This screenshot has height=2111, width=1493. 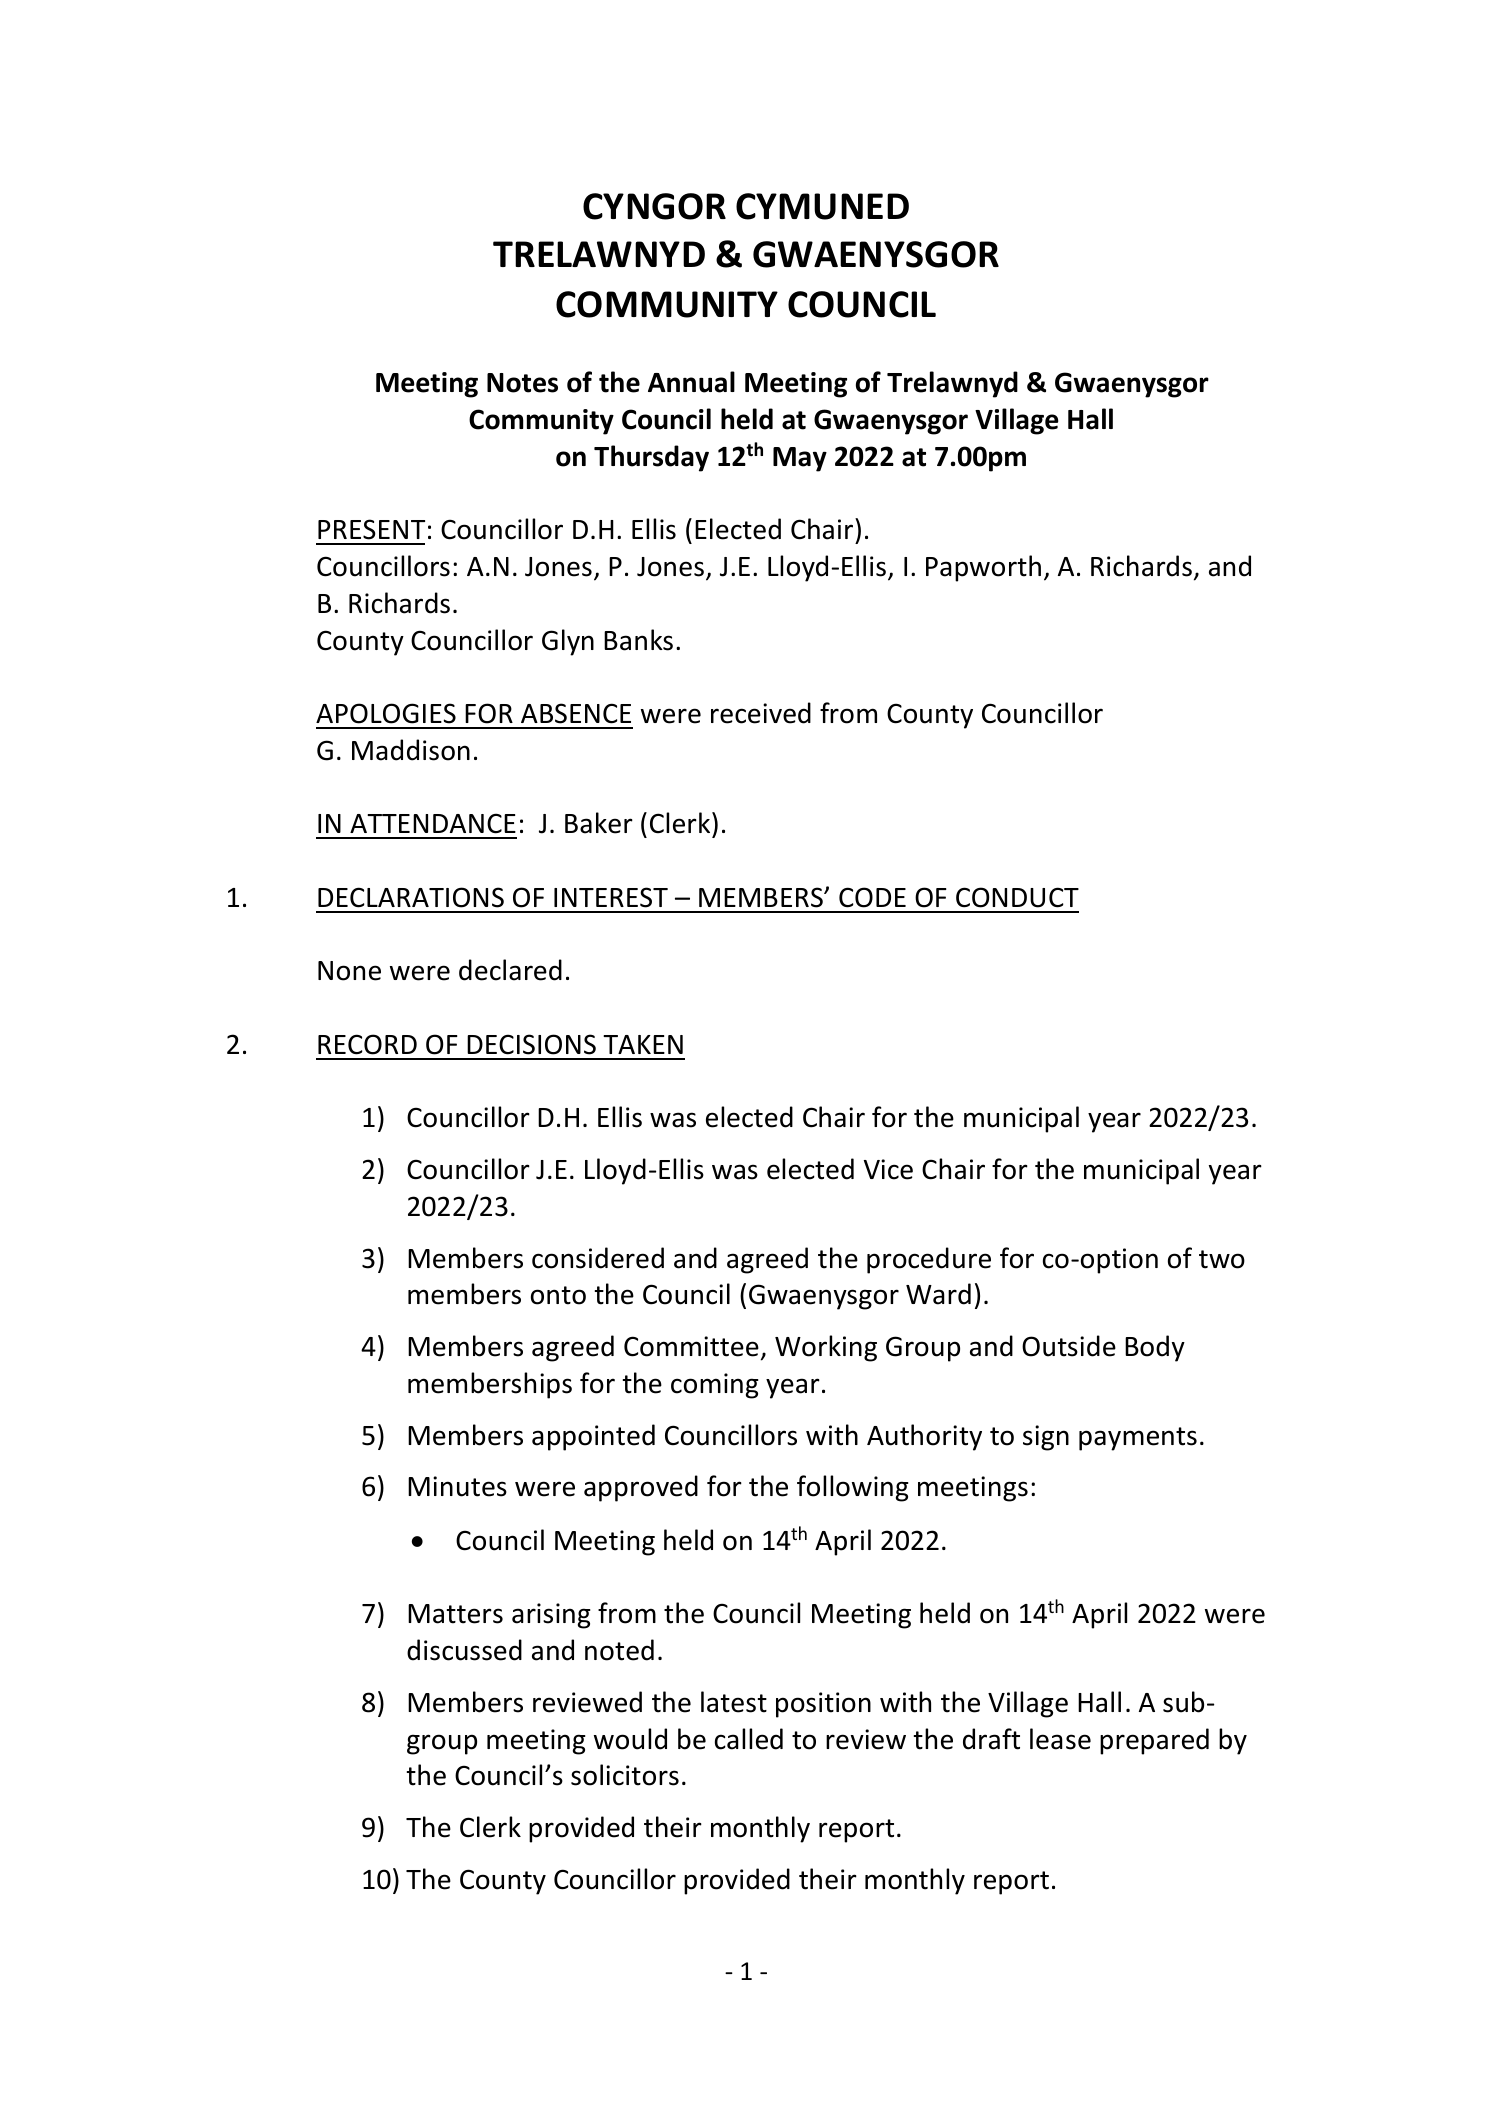 I want to click on CODE, so click(x=872, y=897).
